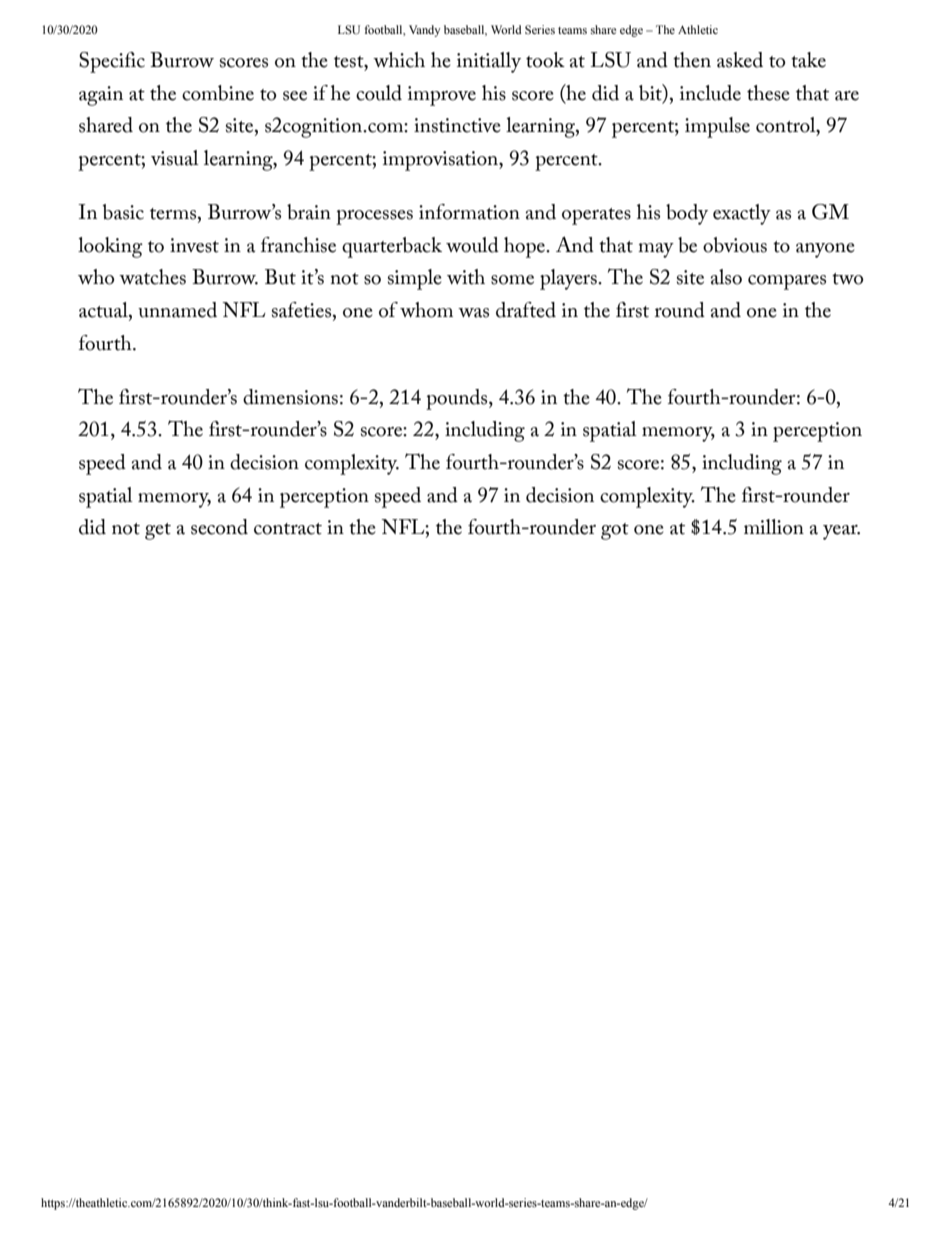  What do you see at coordinates (218, 93) in the image?
I see `combine` at bounding box center [218, 93].
